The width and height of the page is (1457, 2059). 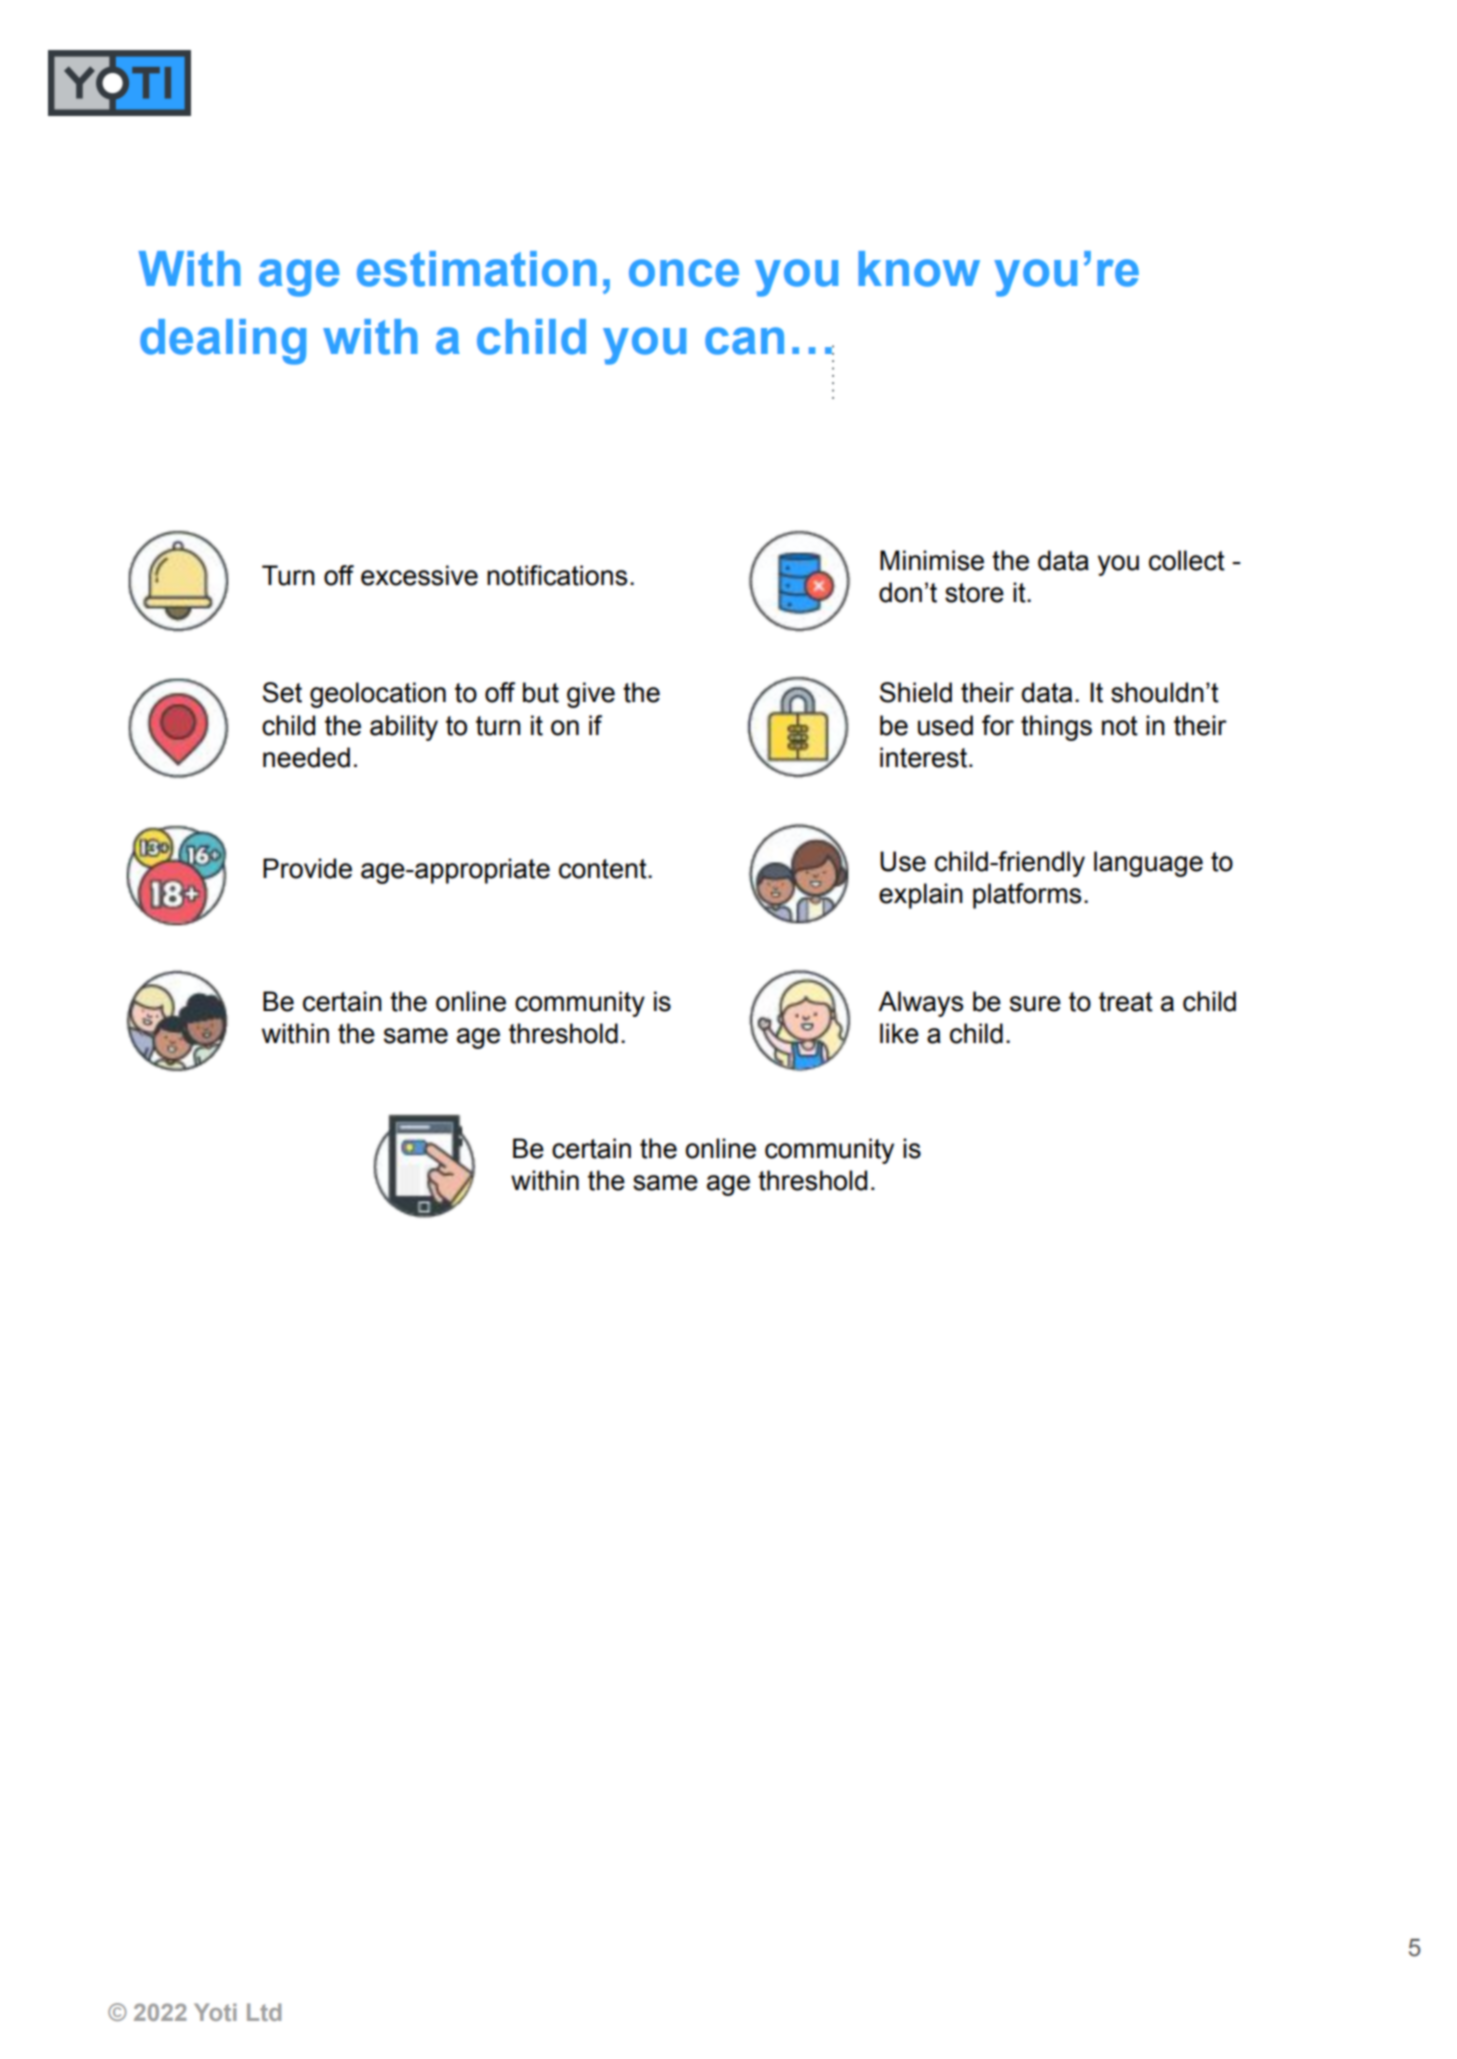 What do you see at coordinates (1035, 1004) in the page?
I see `sure` at bounding box center [1035, 1004].
